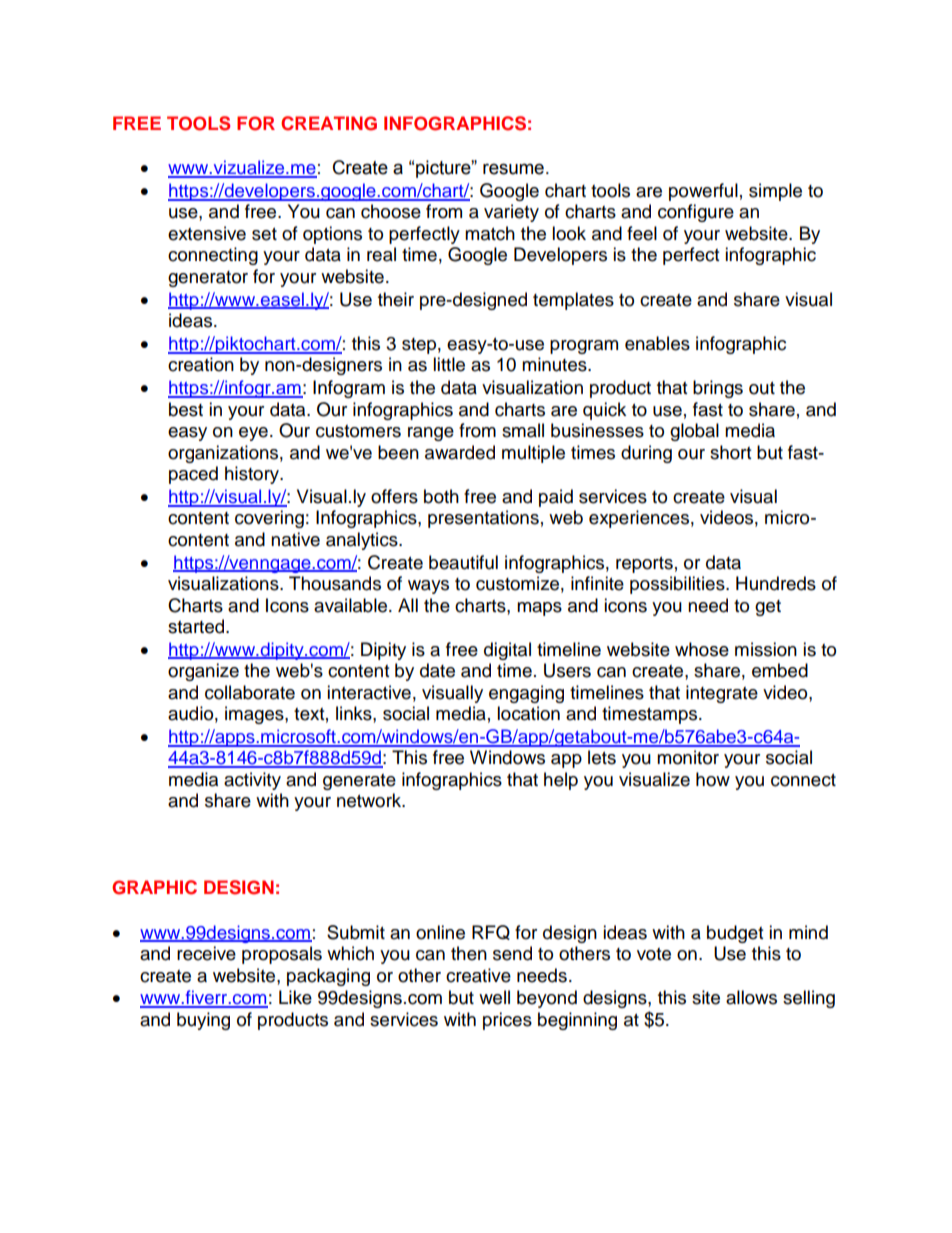 The image size is (952, 1233). I want to click on Like, so click(295, 997).
